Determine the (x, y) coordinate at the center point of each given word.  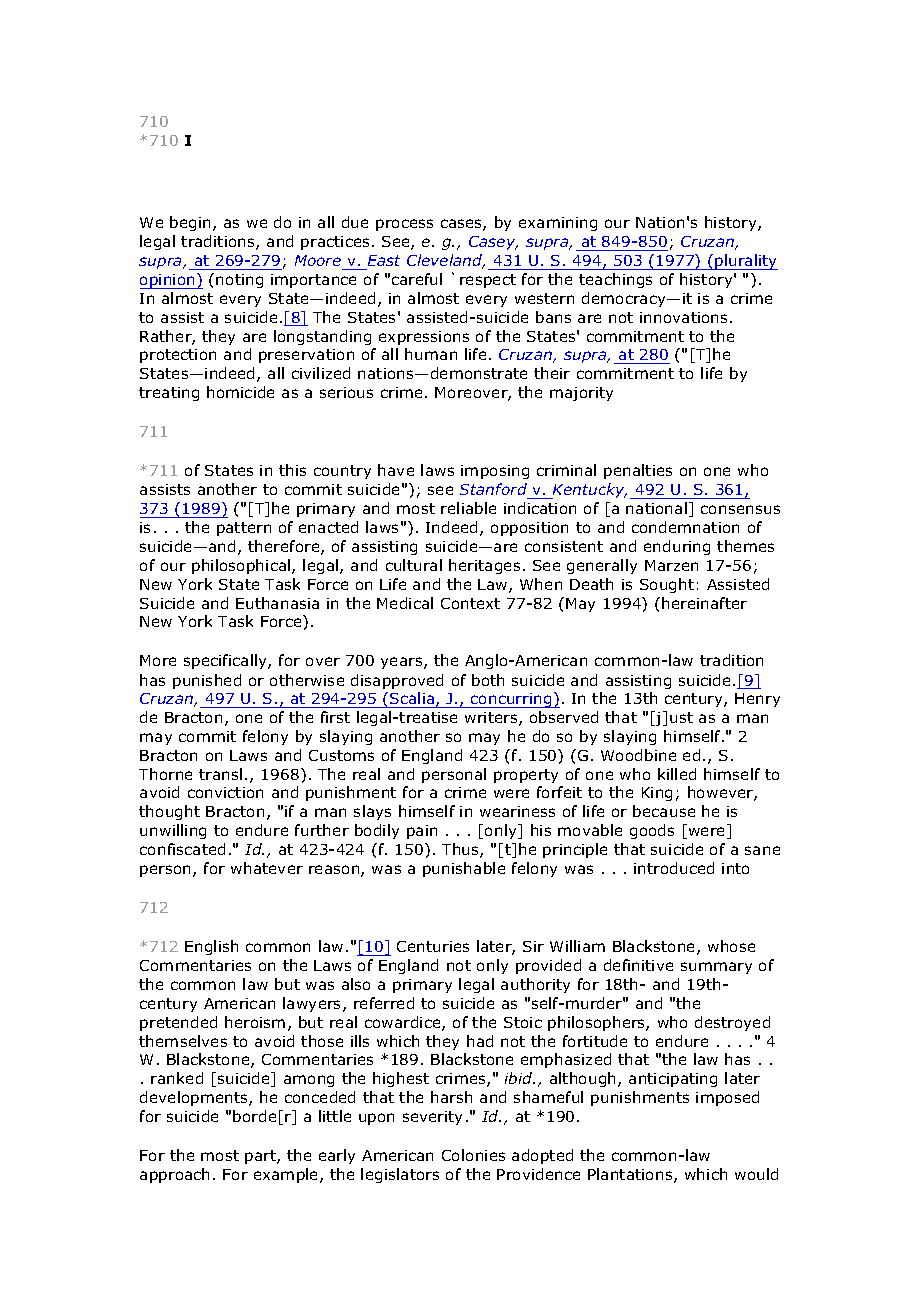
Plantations (631, 1175)
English (211, 947)
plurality (745, 262)
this (292, 470)
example (287, 1175)
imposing (495, 472)
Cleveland (446, 261)
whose (731, 946)
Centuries (433, 946)
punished (207, 681)
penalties (638, 471)
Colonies (473, 1155)
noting (239, 281)
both (488, 680)
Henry (757, 700)
